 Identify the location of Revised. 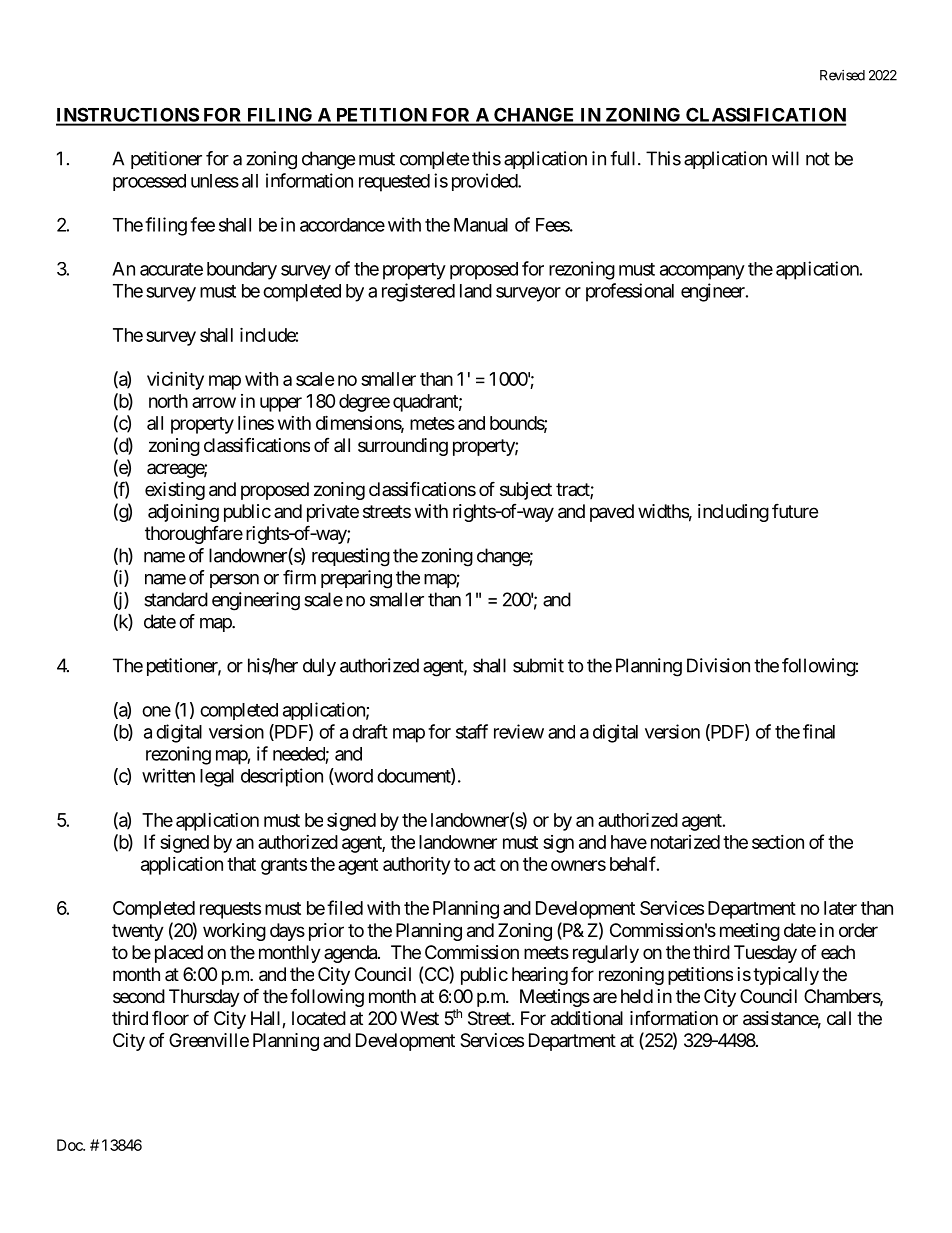
(842, 75).
